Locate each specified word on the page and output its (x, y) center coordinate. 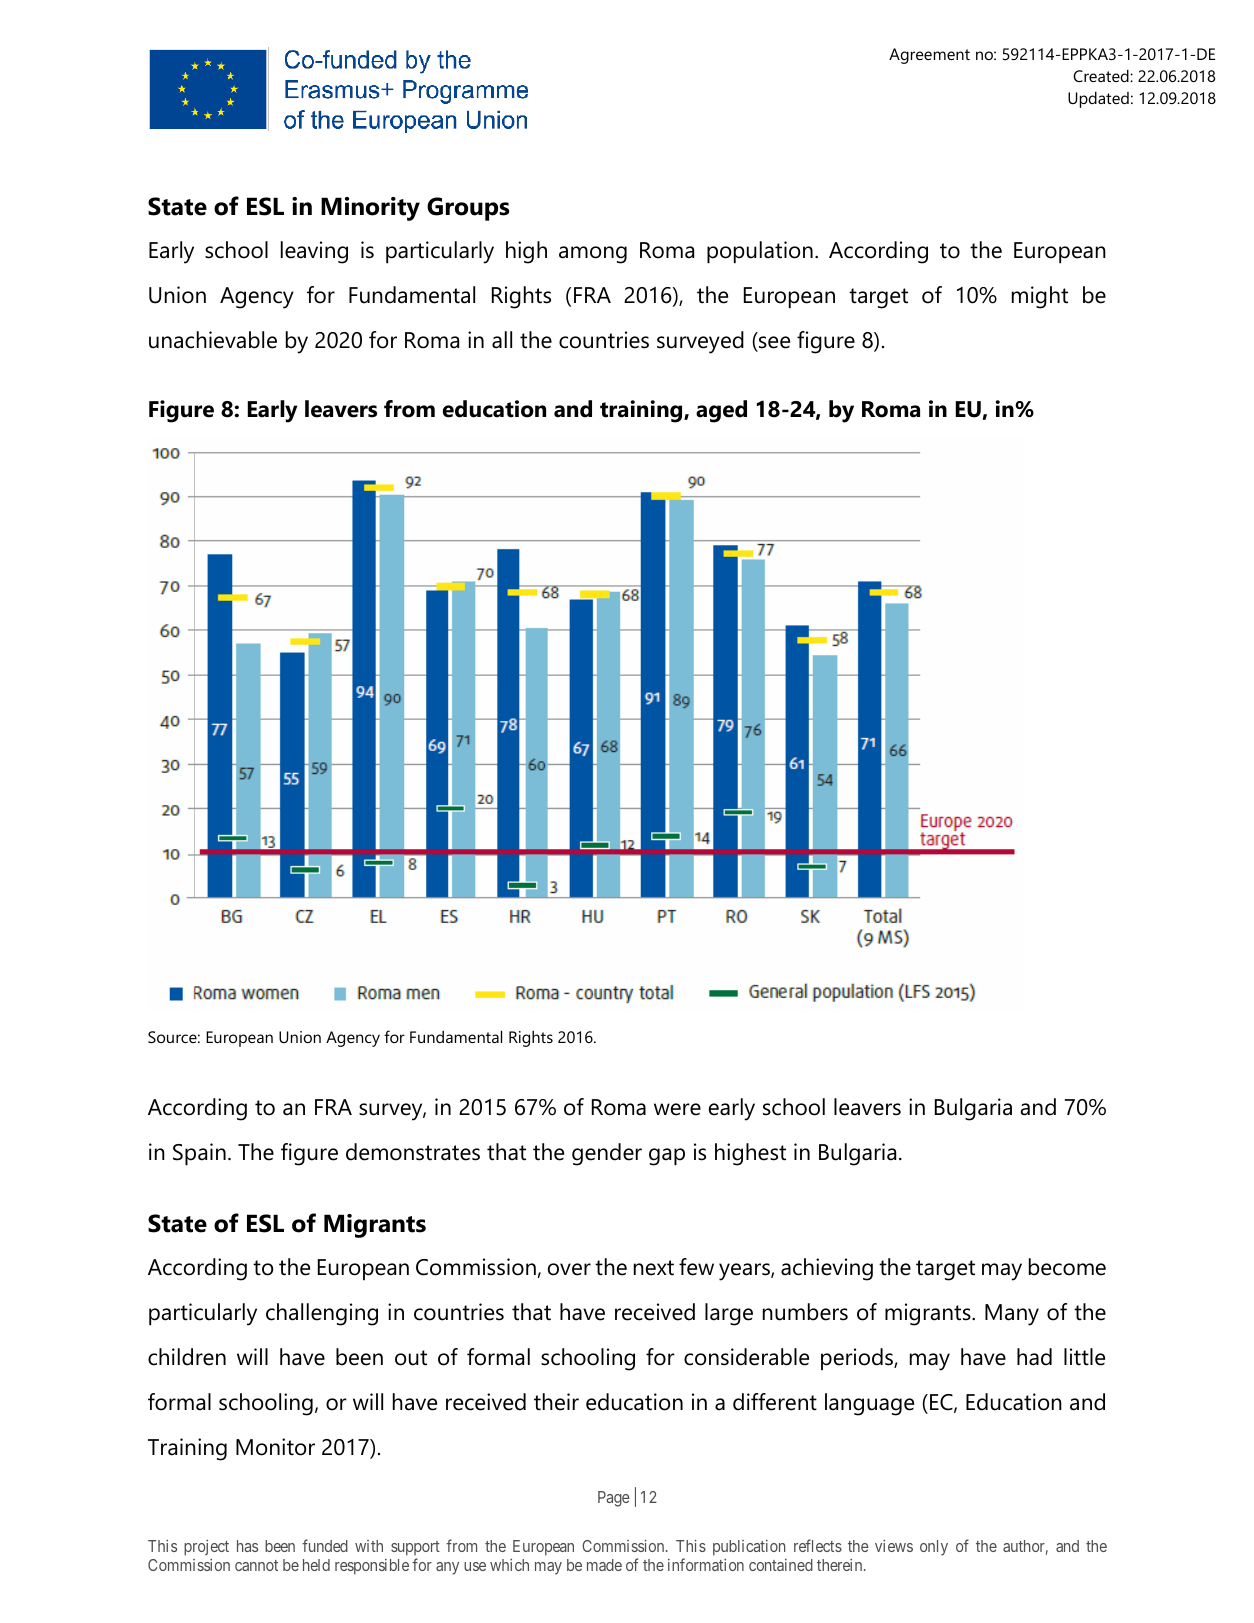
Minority (370, 209)
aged (721, 411)
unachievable (213, 340)
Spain (199, 1154)
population (760, 252)
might (1040, 297)
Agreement (929, 56)
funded (325, 1545)
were (677, 1109)
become (1067, 1267)
